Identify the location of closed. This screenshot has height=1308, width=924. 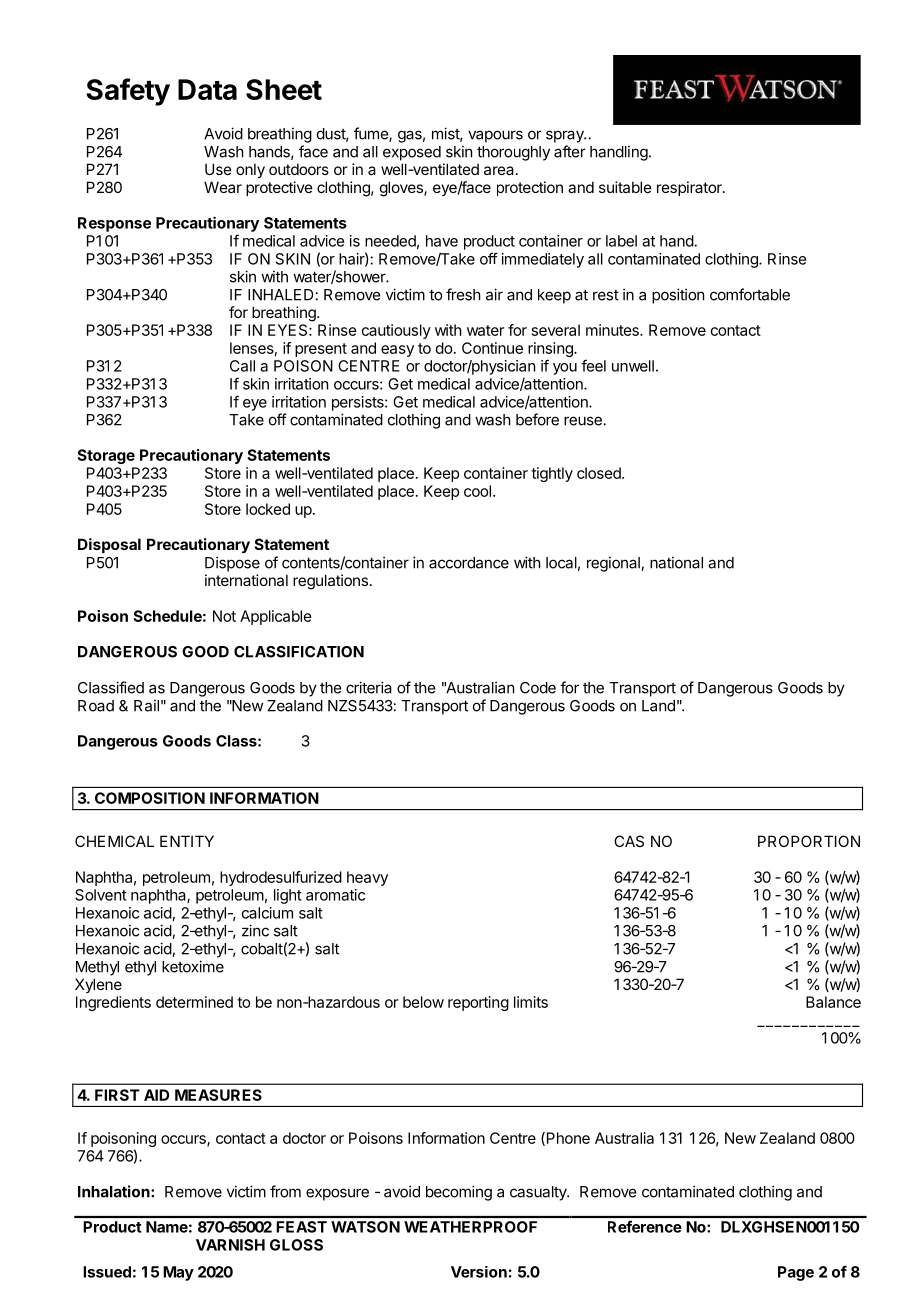
(600, 473).
